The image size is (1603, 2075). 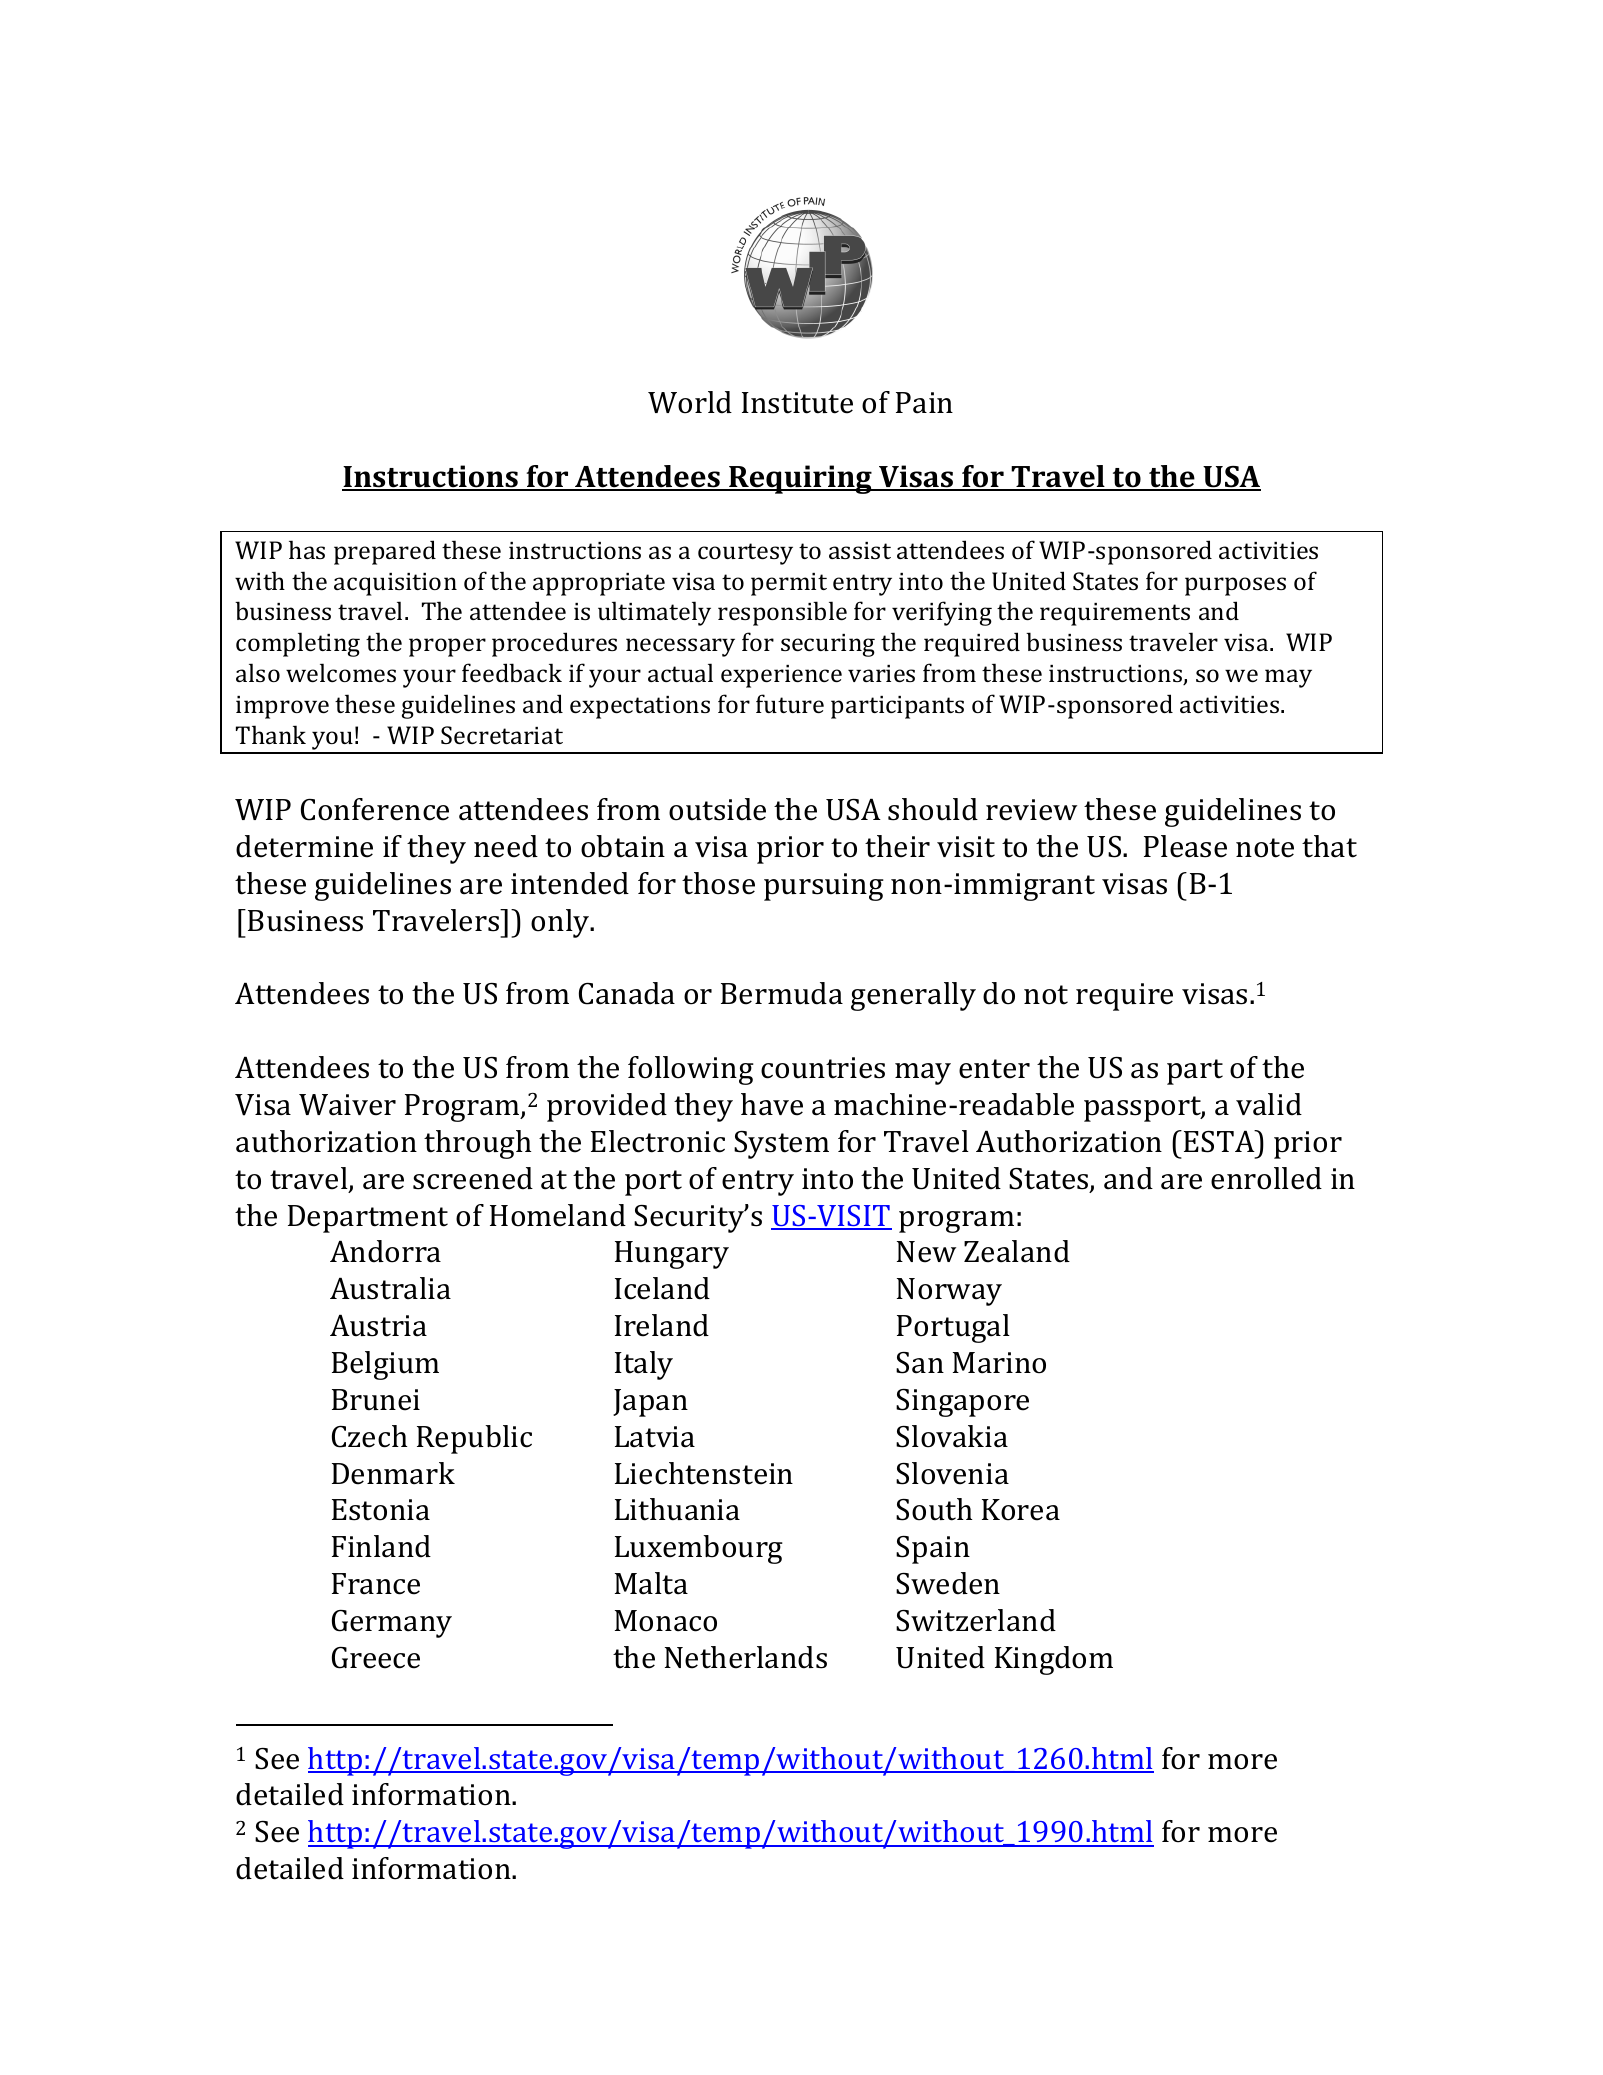 What do you see at coordinates (797, 403) in the screenshot?
I see `Institute` at bounding box center [797, 403].
